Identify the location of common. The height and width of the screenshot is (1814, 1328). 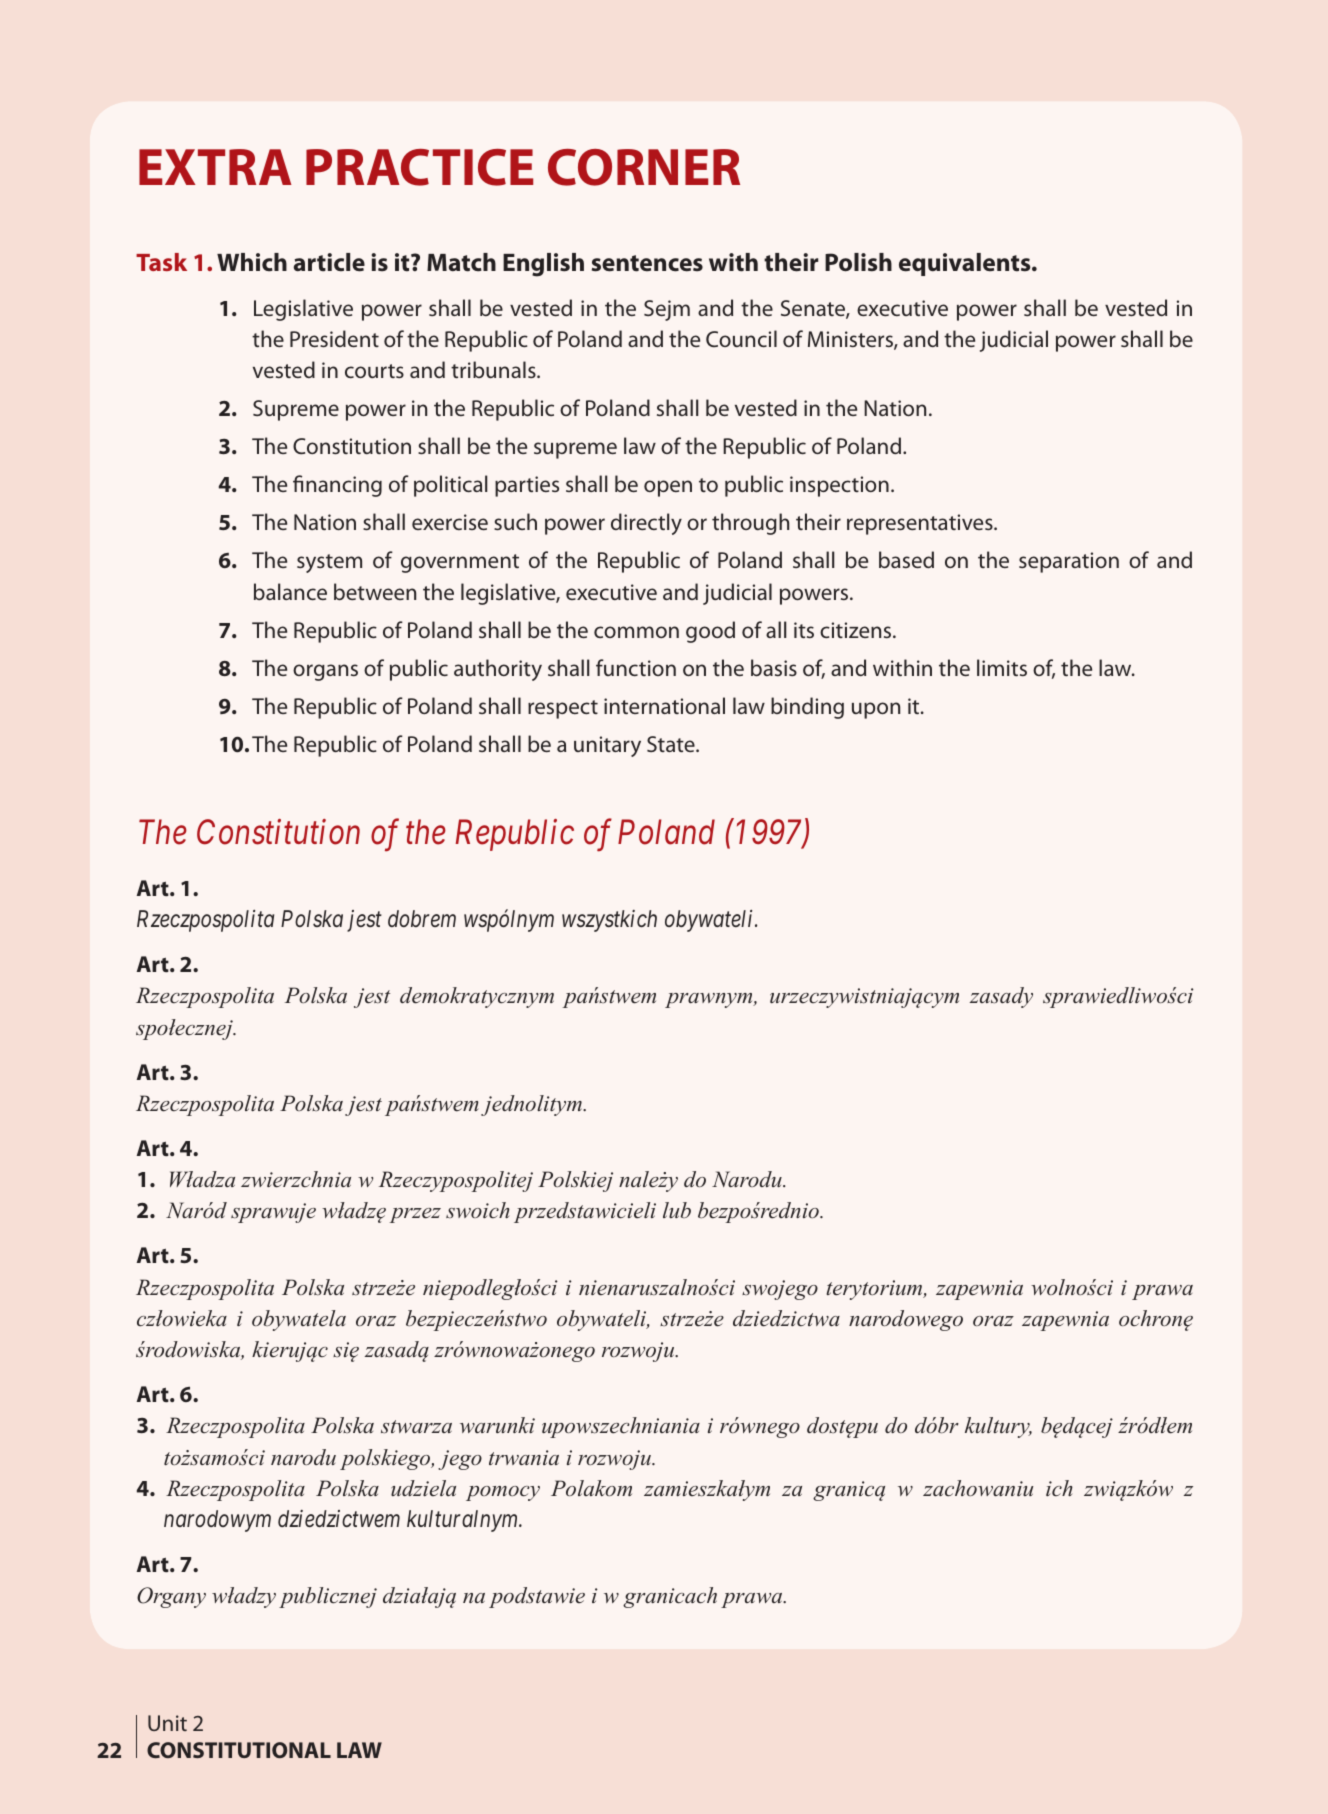
(636, 632).
